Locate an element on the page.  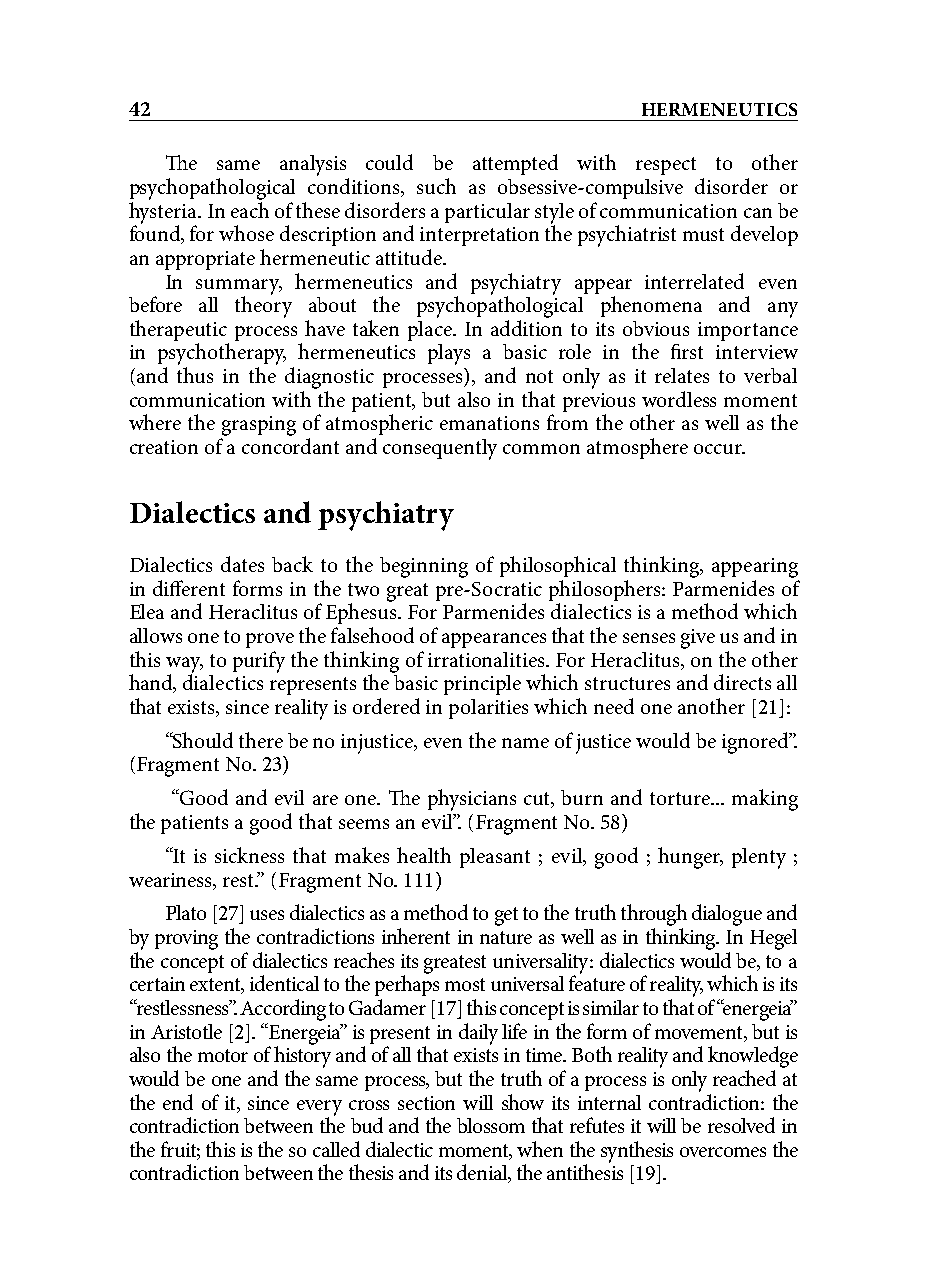
dates is located at coordinates (242, 564).
